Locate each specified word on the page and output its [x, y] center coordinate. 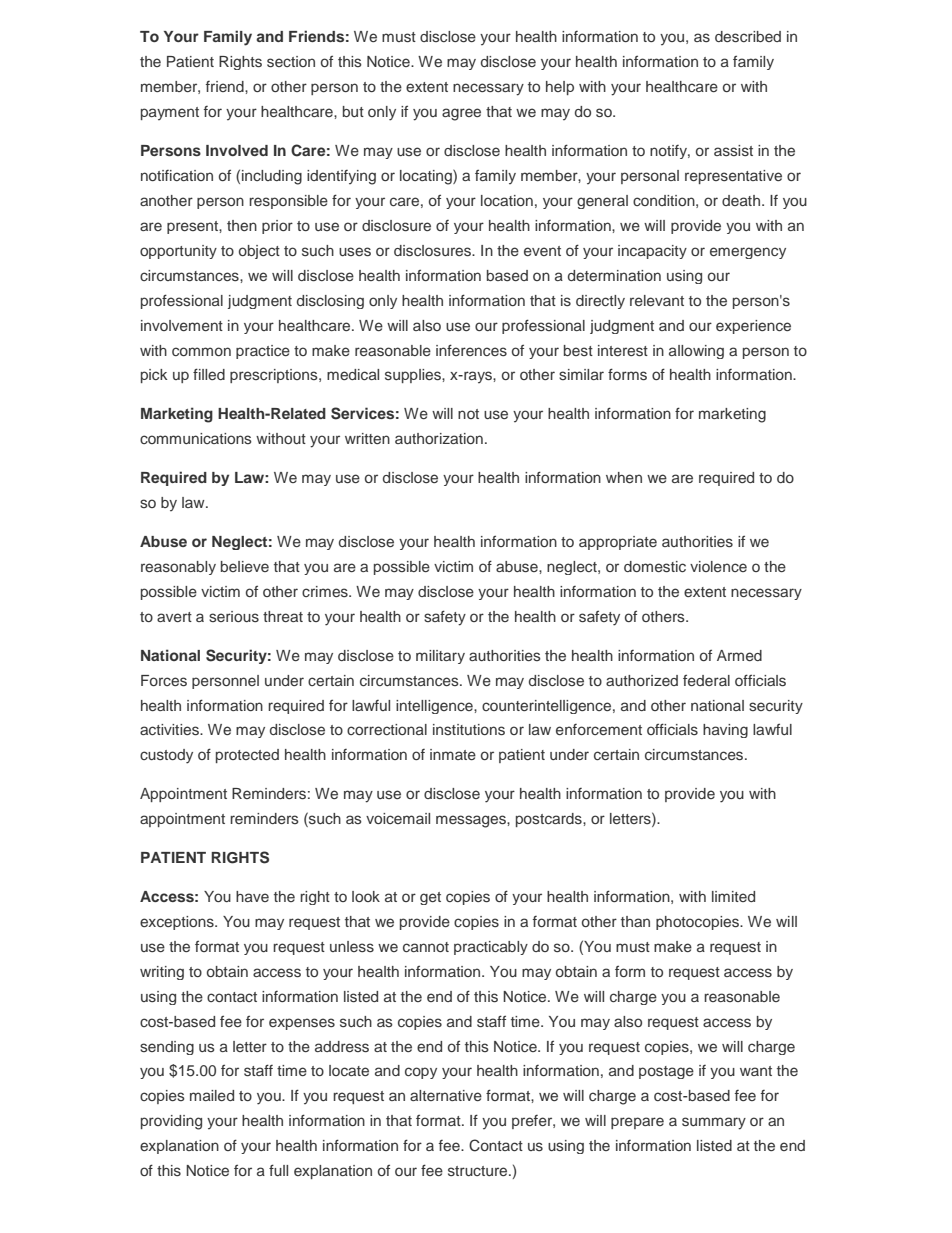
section [291, 61]
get [430, 898]
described [748, 36]
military [440, 657]
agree [461, 114]
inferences [471, 350]
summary [714, 1123]
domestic [655, 566]
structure [479, 1171]
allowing [696, 352]
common [201, 351]
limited [733, 896]
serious [234, 616]
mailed [212, 1095]
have [252, 896]
